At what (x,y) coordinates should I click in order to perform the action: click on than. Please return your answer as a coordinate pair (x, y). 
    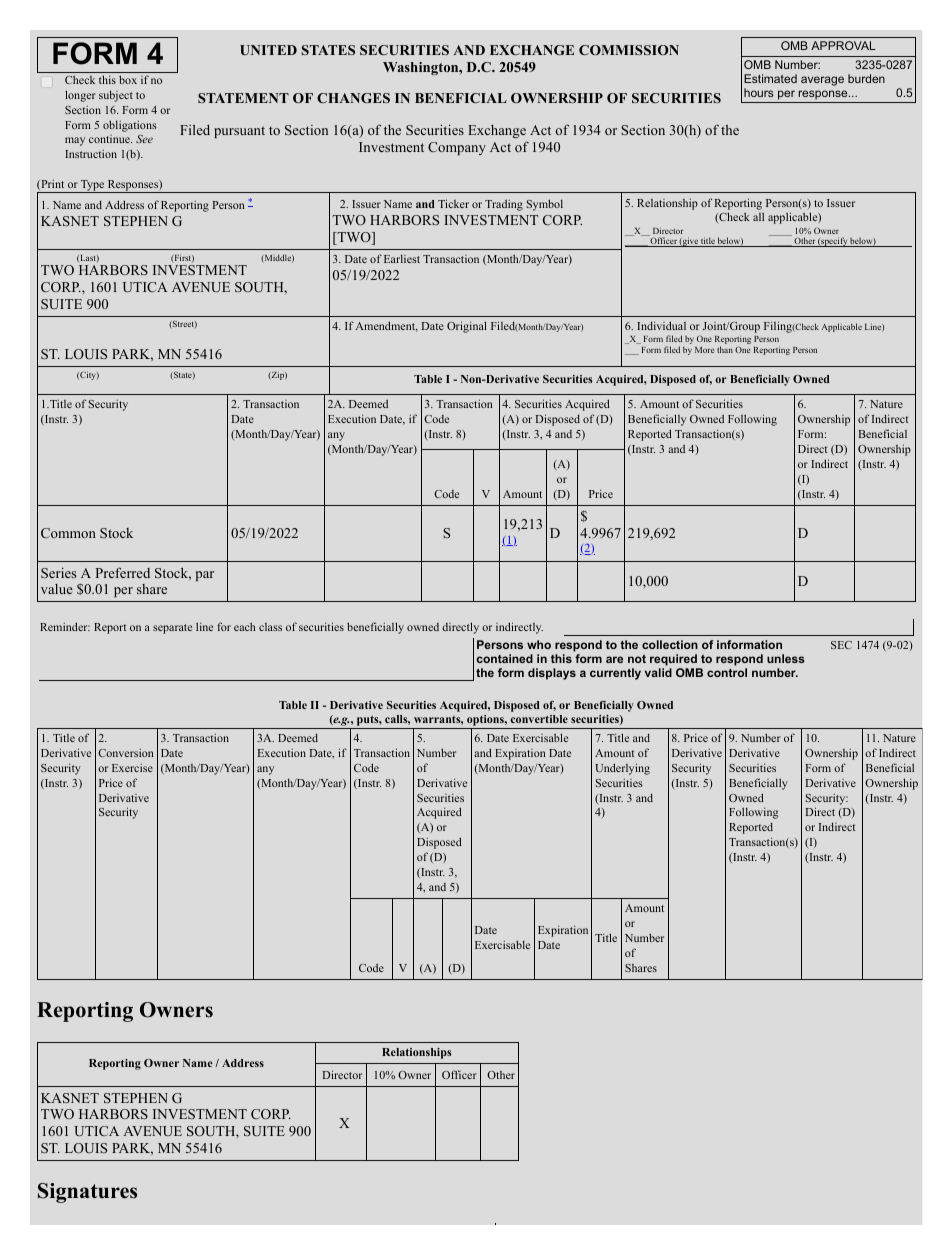
    Looking at the image, I should click on (725, 349).
